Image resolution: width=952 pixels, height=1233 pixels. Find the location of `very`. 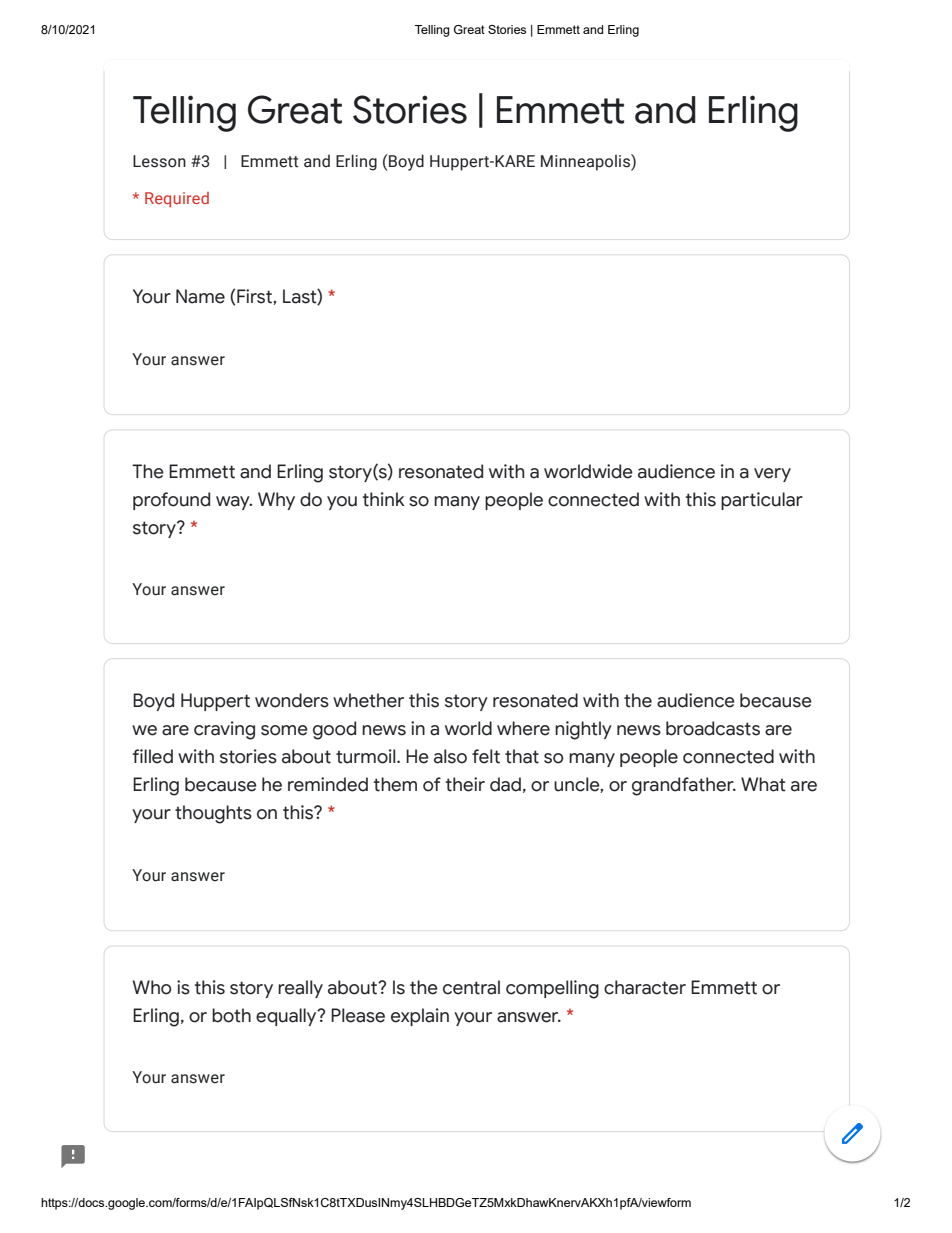

very is located at coordinates (772, 475).
